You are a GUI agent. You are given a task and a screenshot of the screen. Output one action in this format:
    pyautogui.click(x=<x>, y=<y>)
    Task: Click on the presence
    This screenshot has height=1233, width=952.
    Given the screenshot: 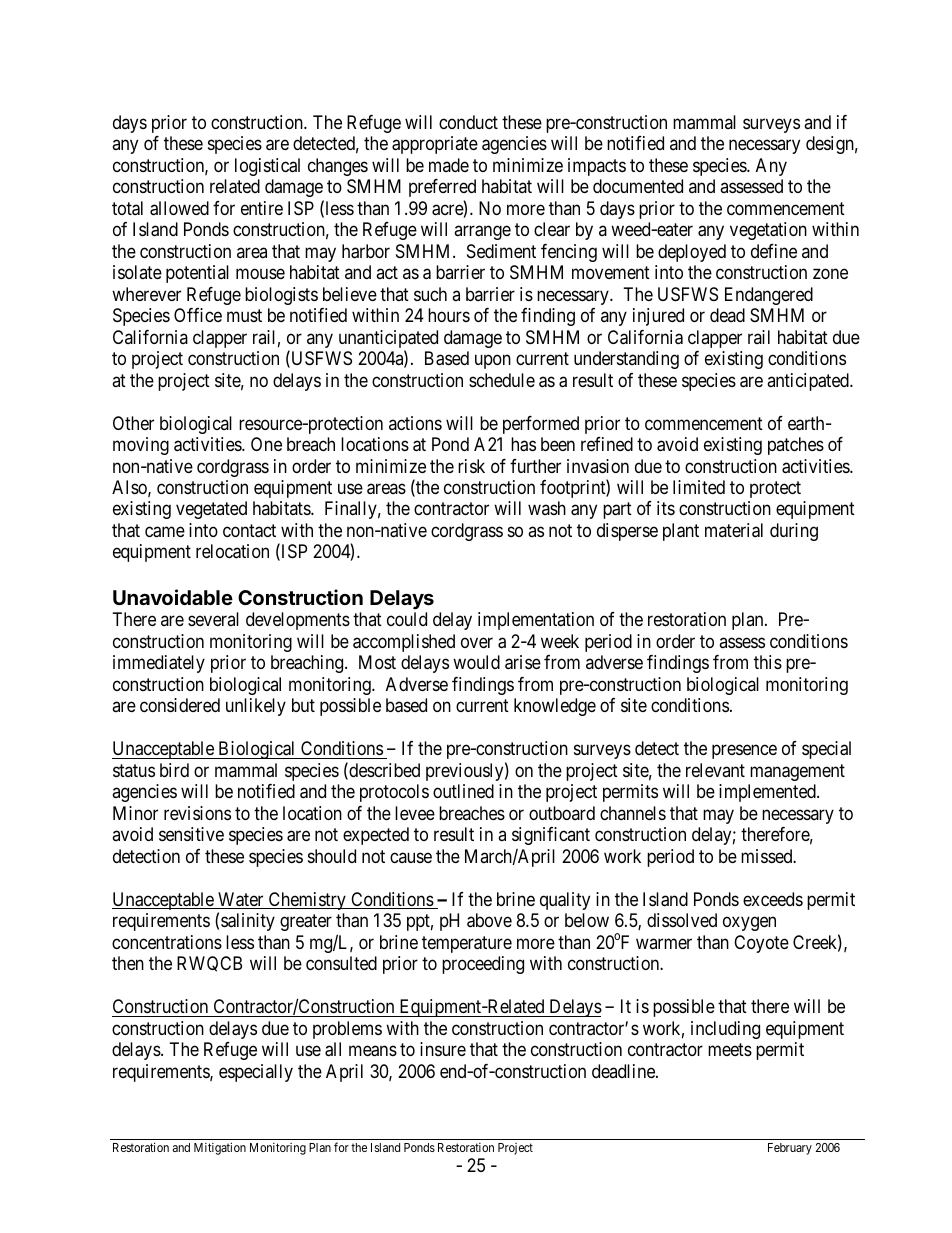 What is the action you would take?
    pyautogui.click(x=744, y=752)
